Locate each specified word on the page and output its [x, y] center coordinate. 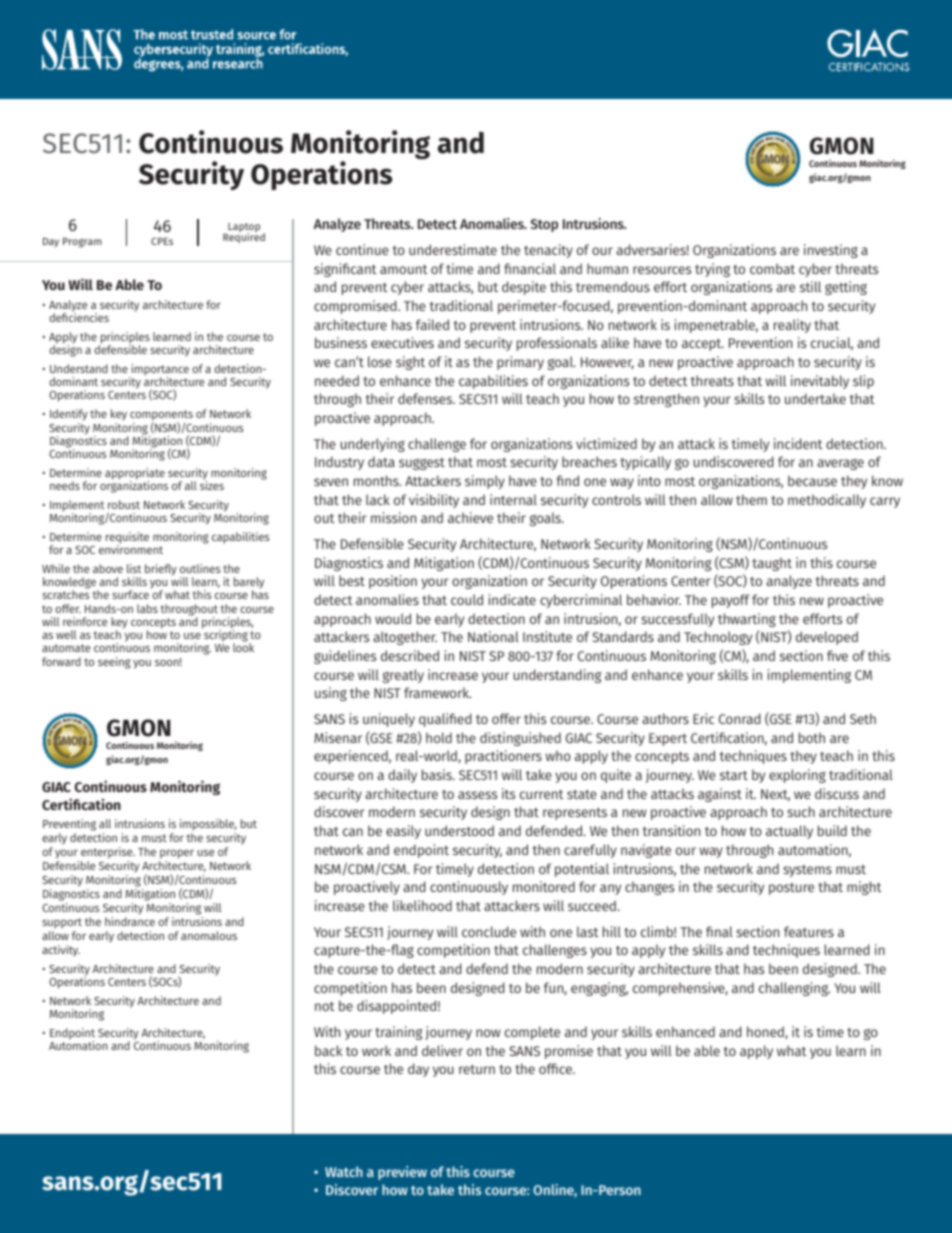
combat [772, 268]
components [161, 417]
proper [177, 854]
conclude [489, 931]
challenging [794, 989]
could [467, 599]
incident [798, 443]
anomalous [209, 935]
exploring [797, 776]
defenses [426, 398]
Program [82, 242]
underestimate [453, 249]
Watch [344, 1171]
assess [477, 795]
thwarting [747, 620]
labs [147, 608]
